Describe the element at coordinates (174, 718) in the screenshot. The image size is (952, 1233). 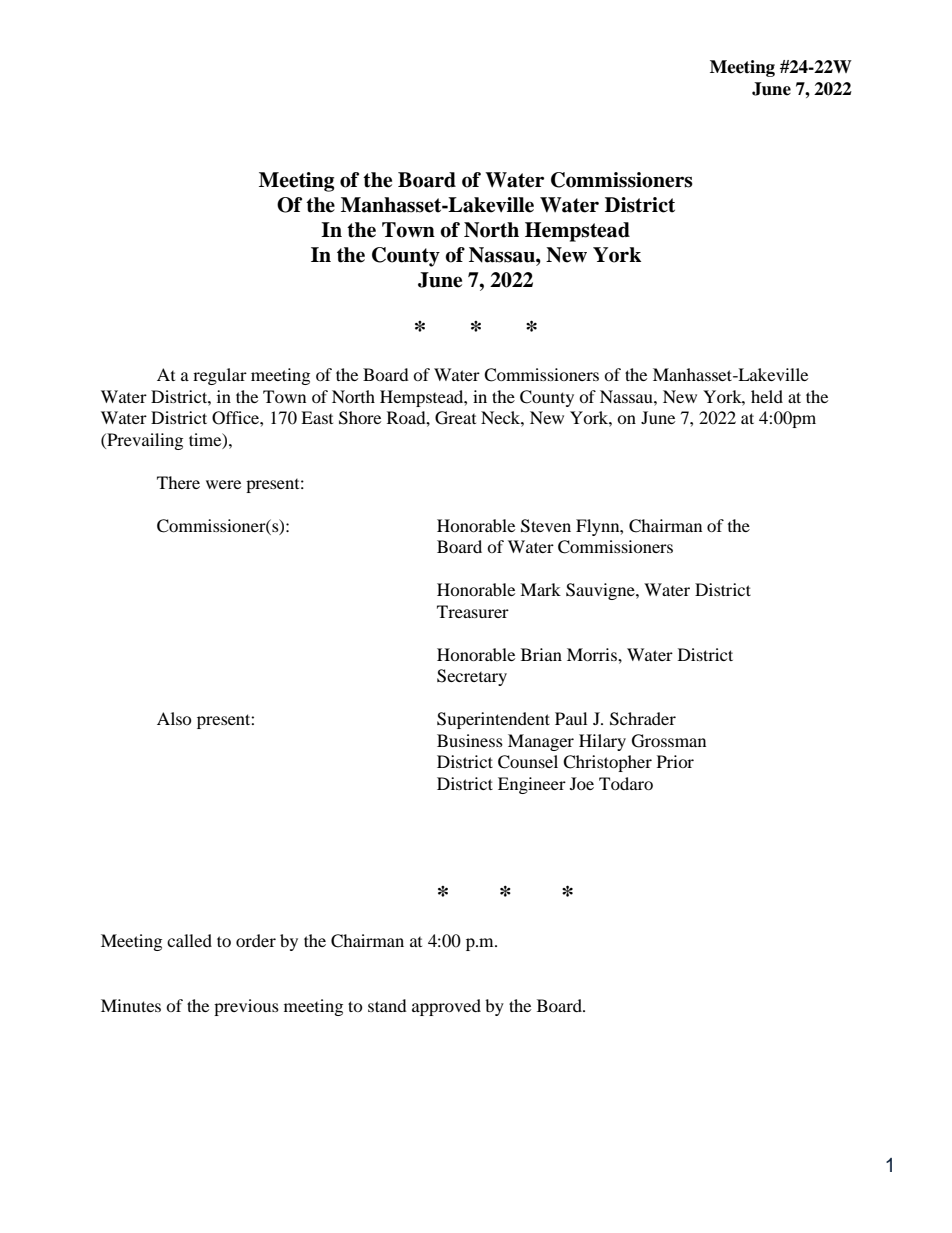
I see `Also` at that location.
